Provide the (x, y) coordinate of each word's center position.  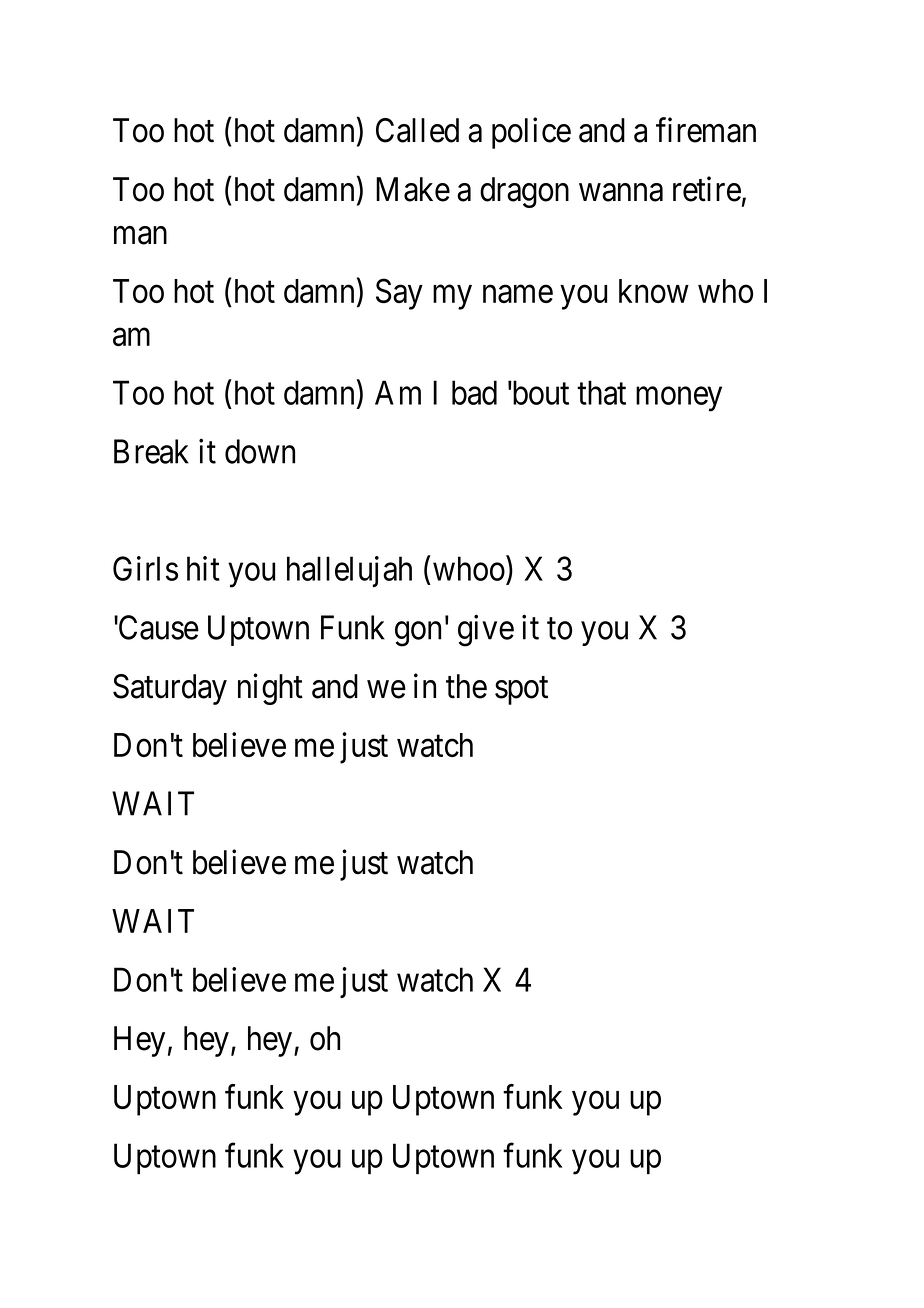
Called (417, 130)
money (679, 399)
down (260, 451)
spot (521, 691)
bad (474, 392)
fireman (706, 130)
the (466, 686)
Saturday (170, 689)
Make (413, 189)
